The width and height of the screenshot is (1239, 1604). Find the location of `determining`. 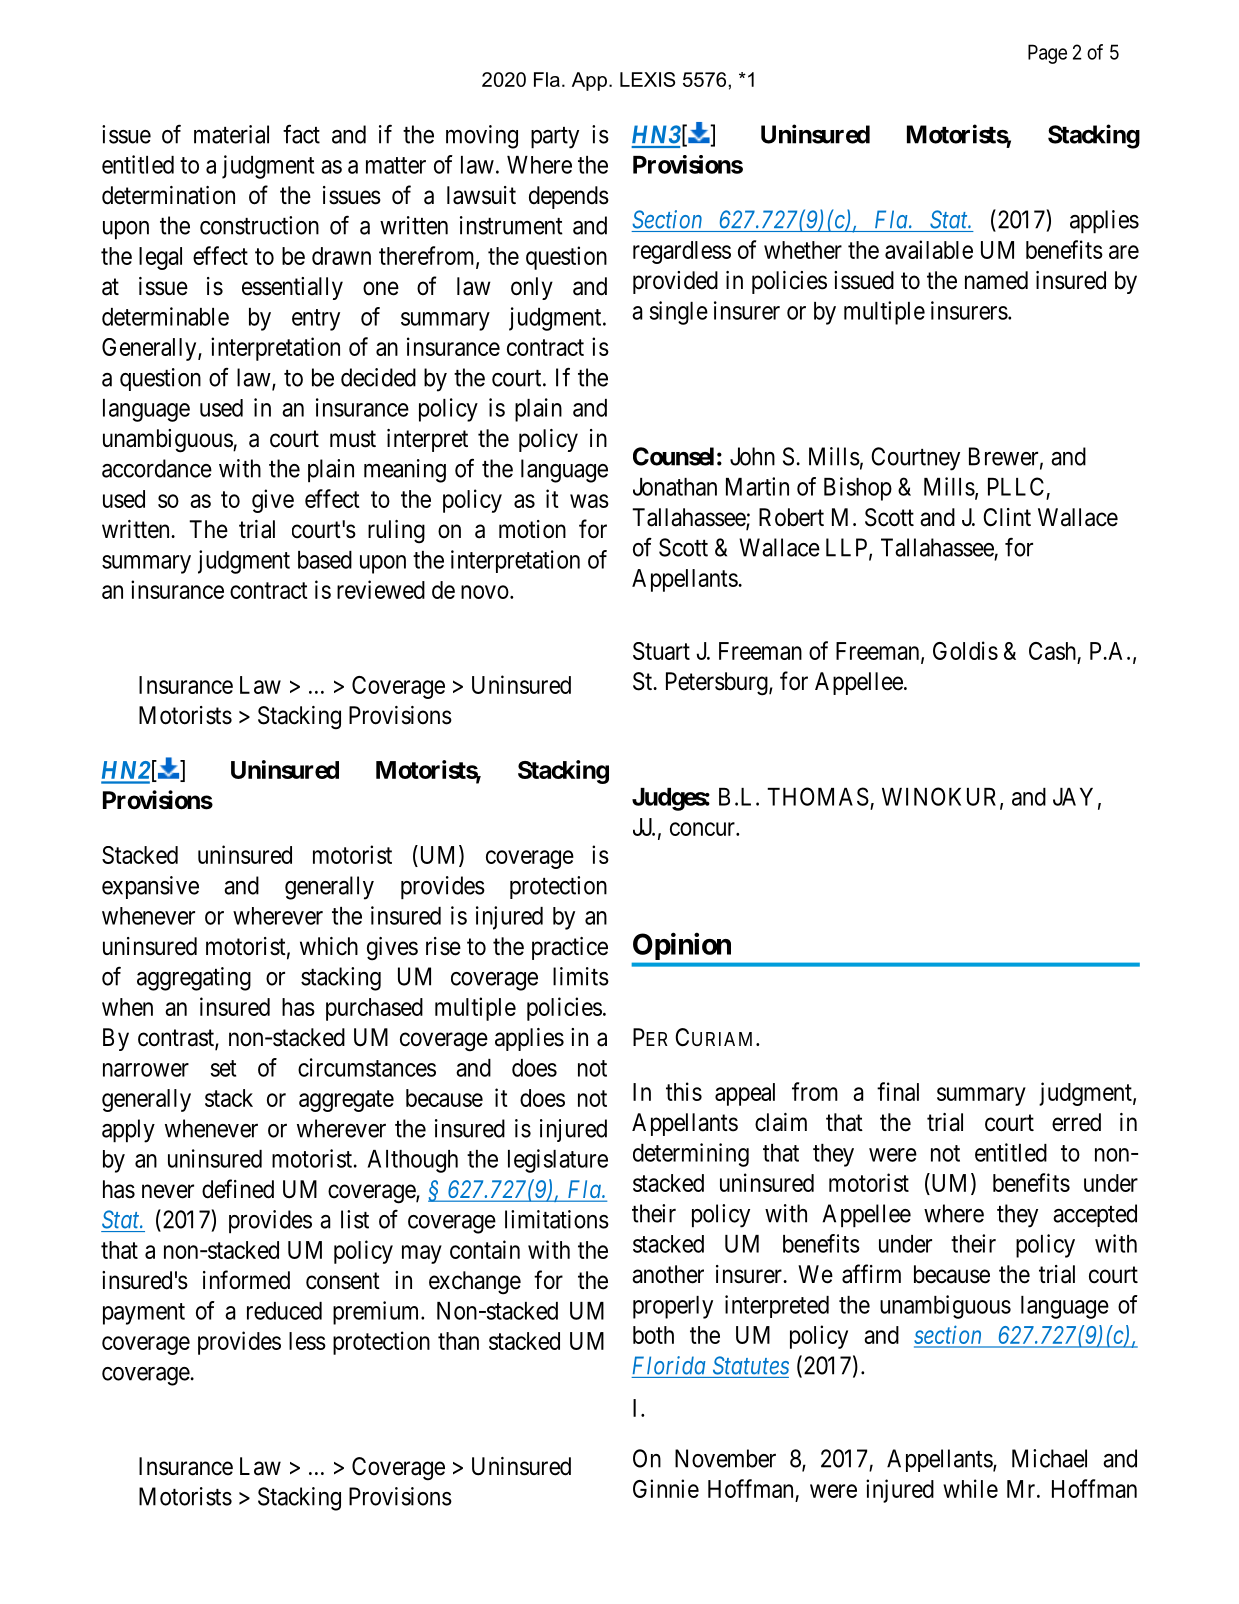

determining is located at coordinates (691, 1155).
